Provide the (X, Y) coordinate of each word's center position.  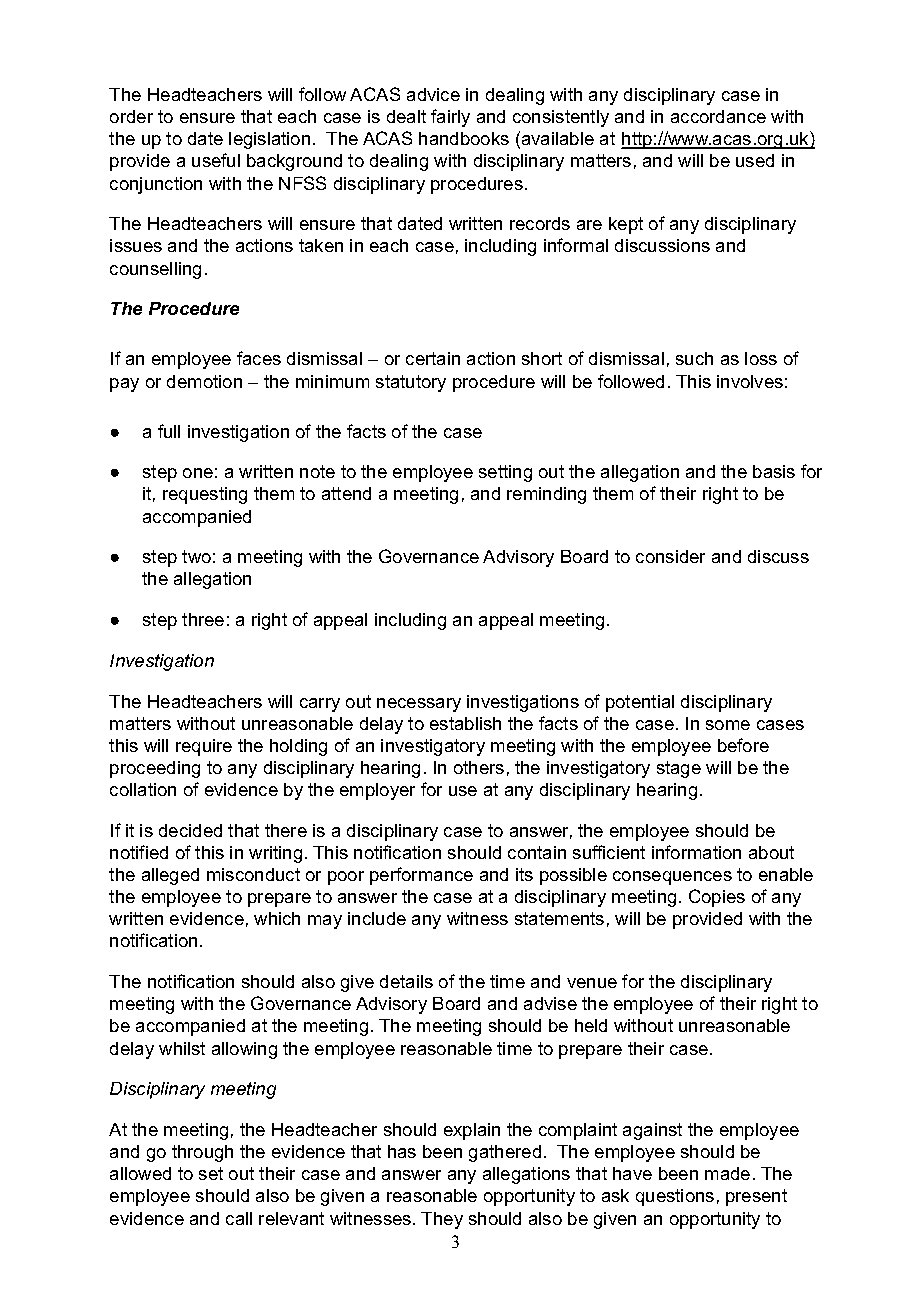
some (728, 725)
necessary (419, 705)
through (202, 1153)
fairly (450, 118)
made (727, 1173)
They (442, 1220)
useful (216, 160)
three (203, 619)
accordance (718, 116)
